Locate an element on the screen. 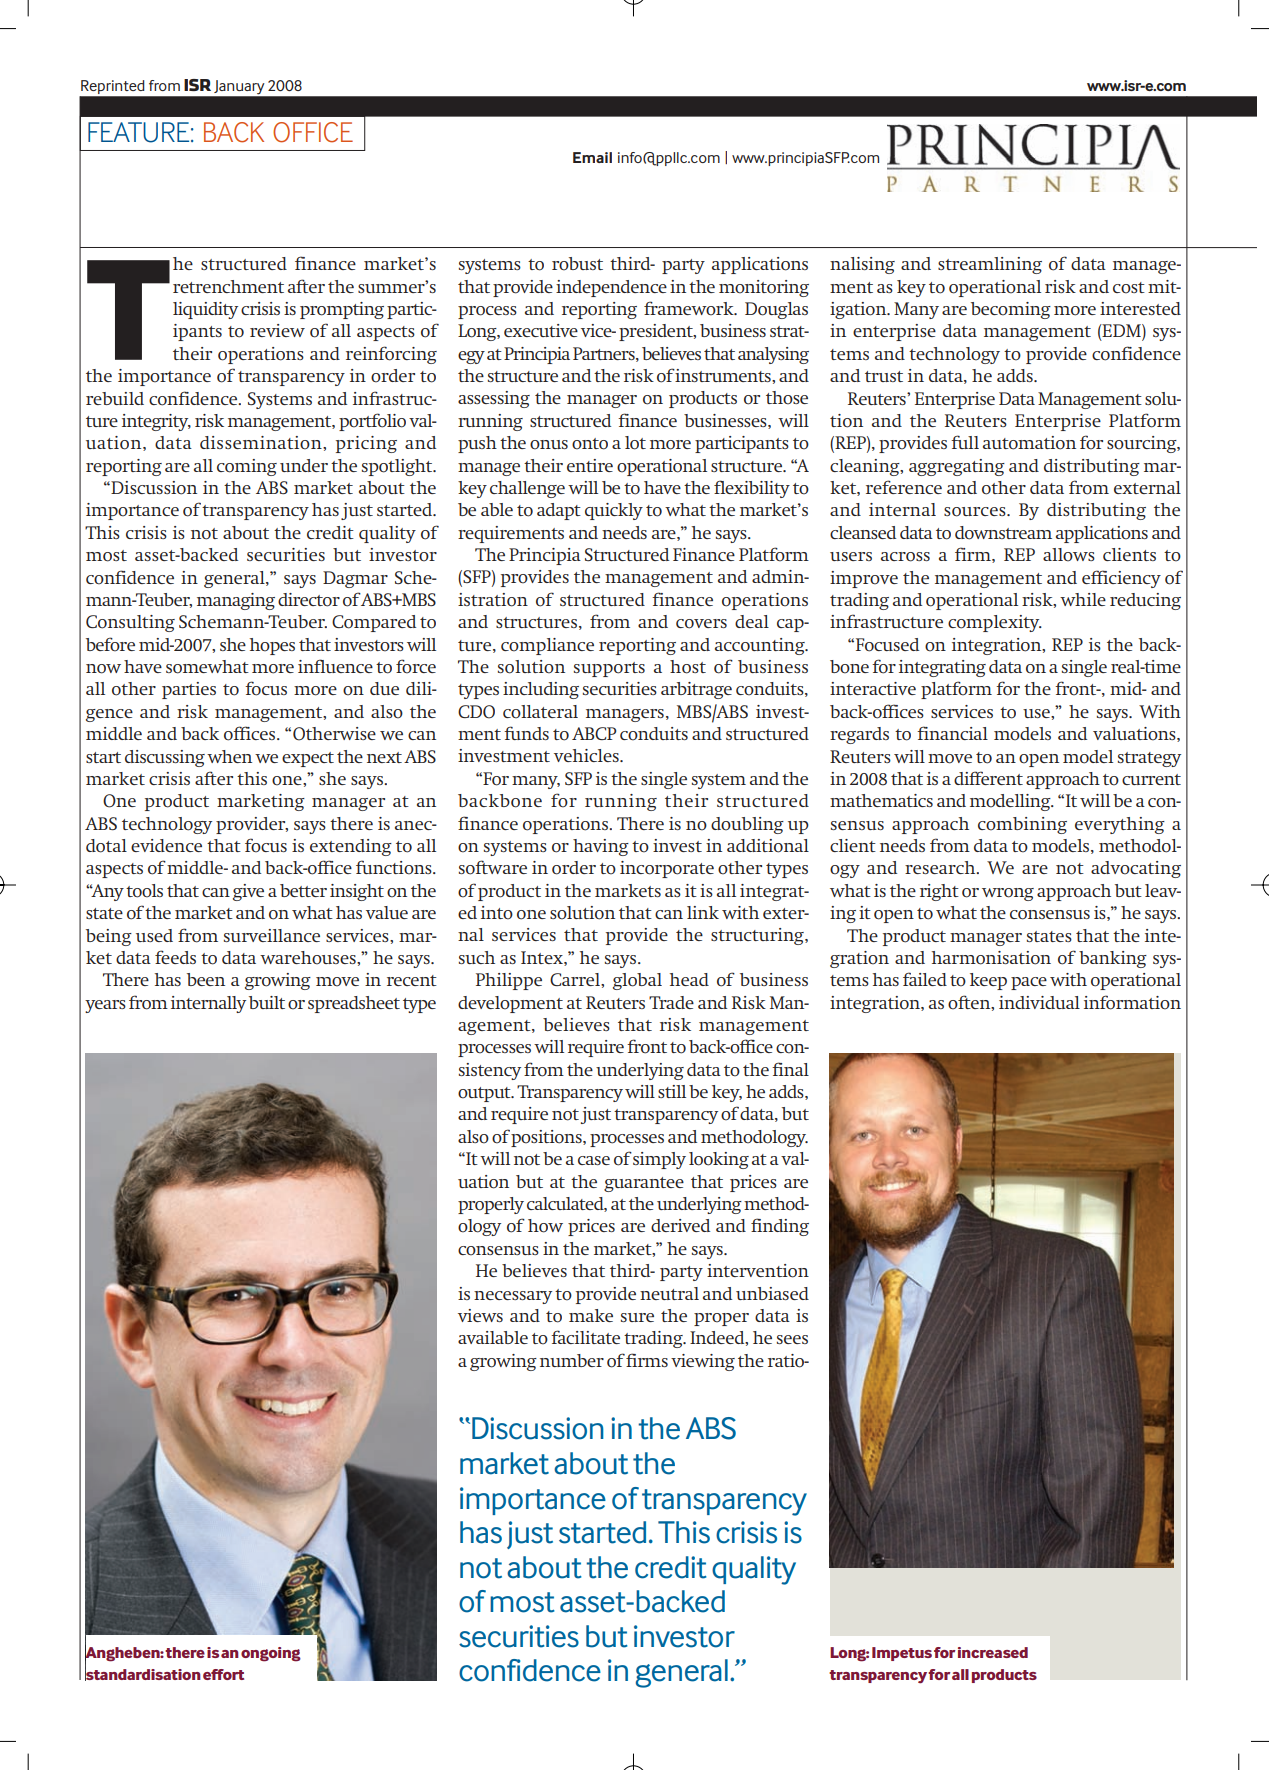  liquidity is located at coordinates (205, 310).
